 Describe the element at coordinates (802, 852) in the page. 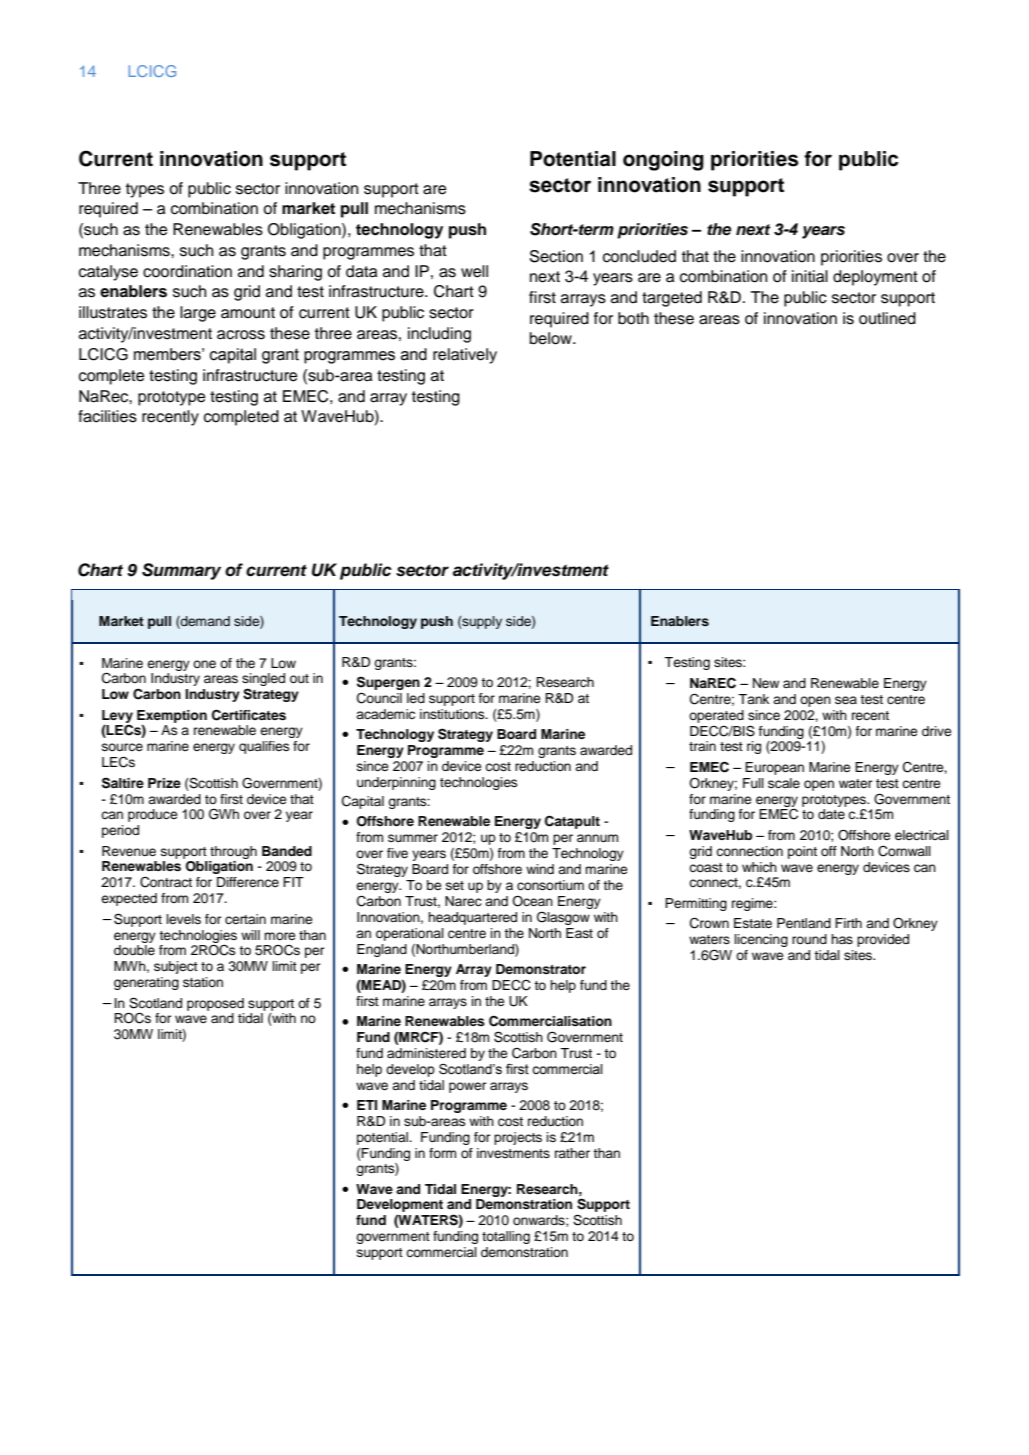

I see `point` at that location.
